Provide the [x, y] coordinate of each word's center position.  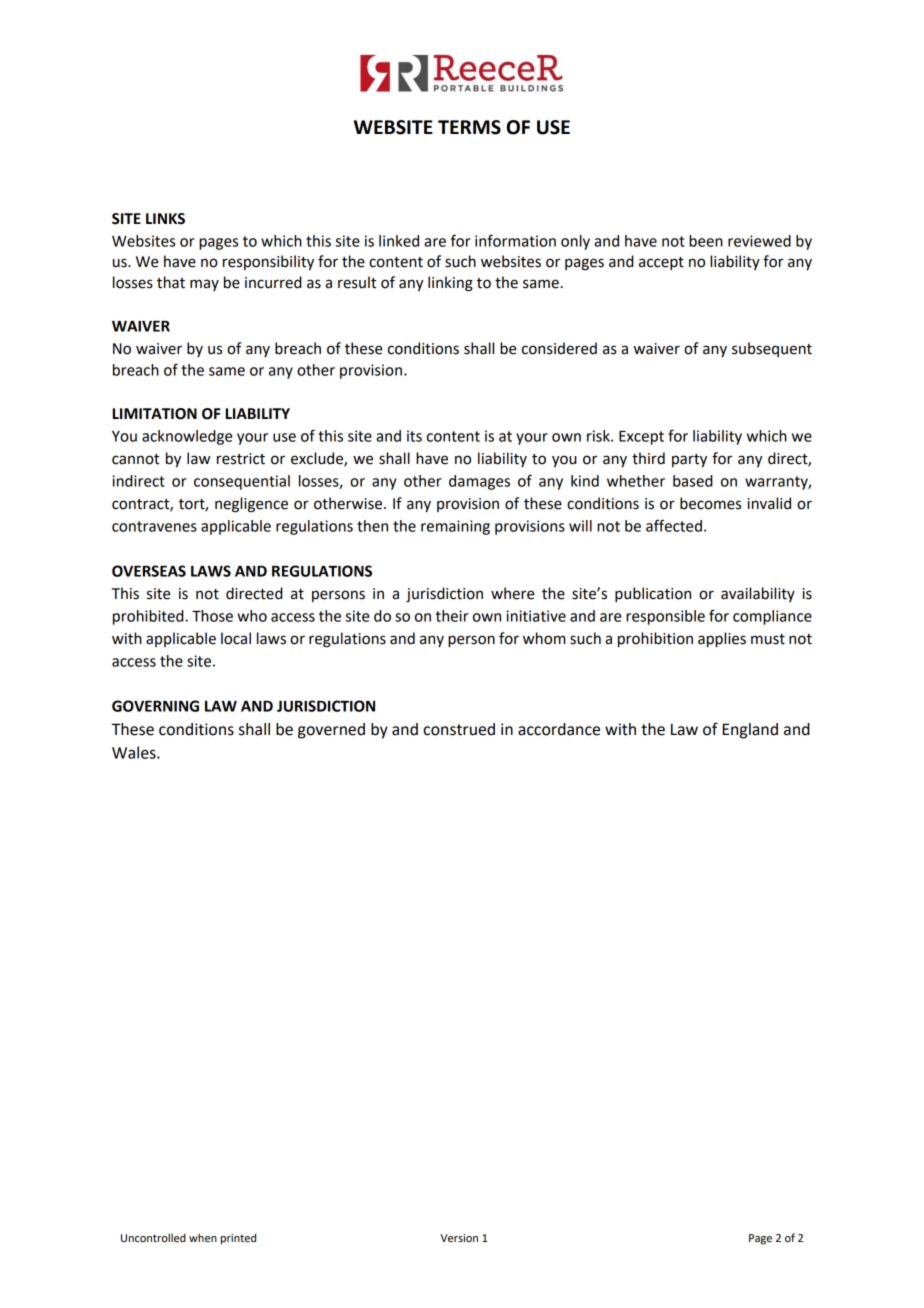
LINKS [165, 219]
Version [459, 1238]
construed [459, 729]
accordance [559, 729]
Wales [135, 752]
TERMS [469, 127]
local [236, 638]
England [750, 731]
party [689, 461]
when [203, 1237]
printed [238, 1239]
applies [722, 639]
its [414, 436]
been [706, 241]
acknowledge [187, 437]
